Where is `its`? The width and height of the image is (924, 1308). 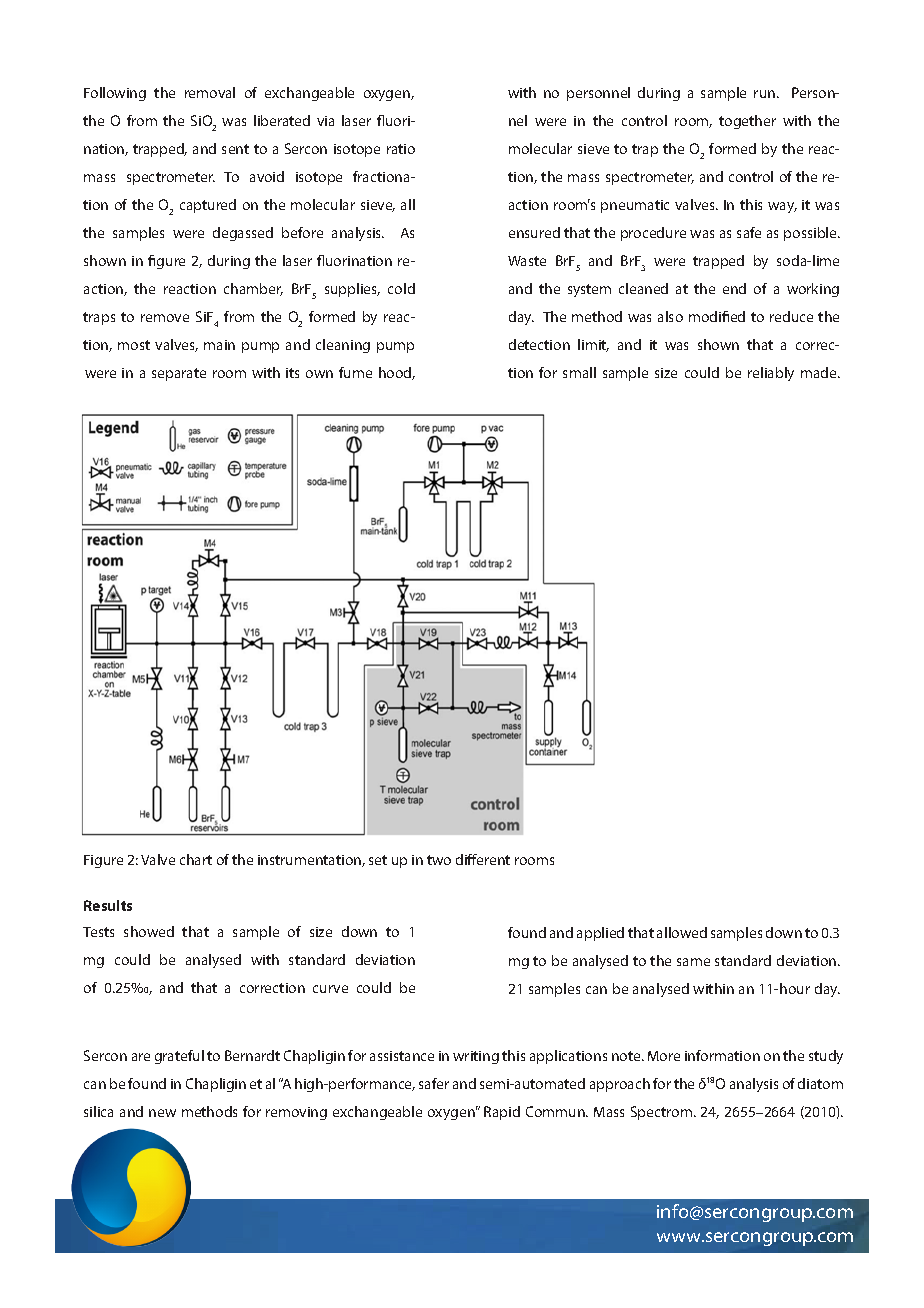 its is located at coordinates (292, 373).
